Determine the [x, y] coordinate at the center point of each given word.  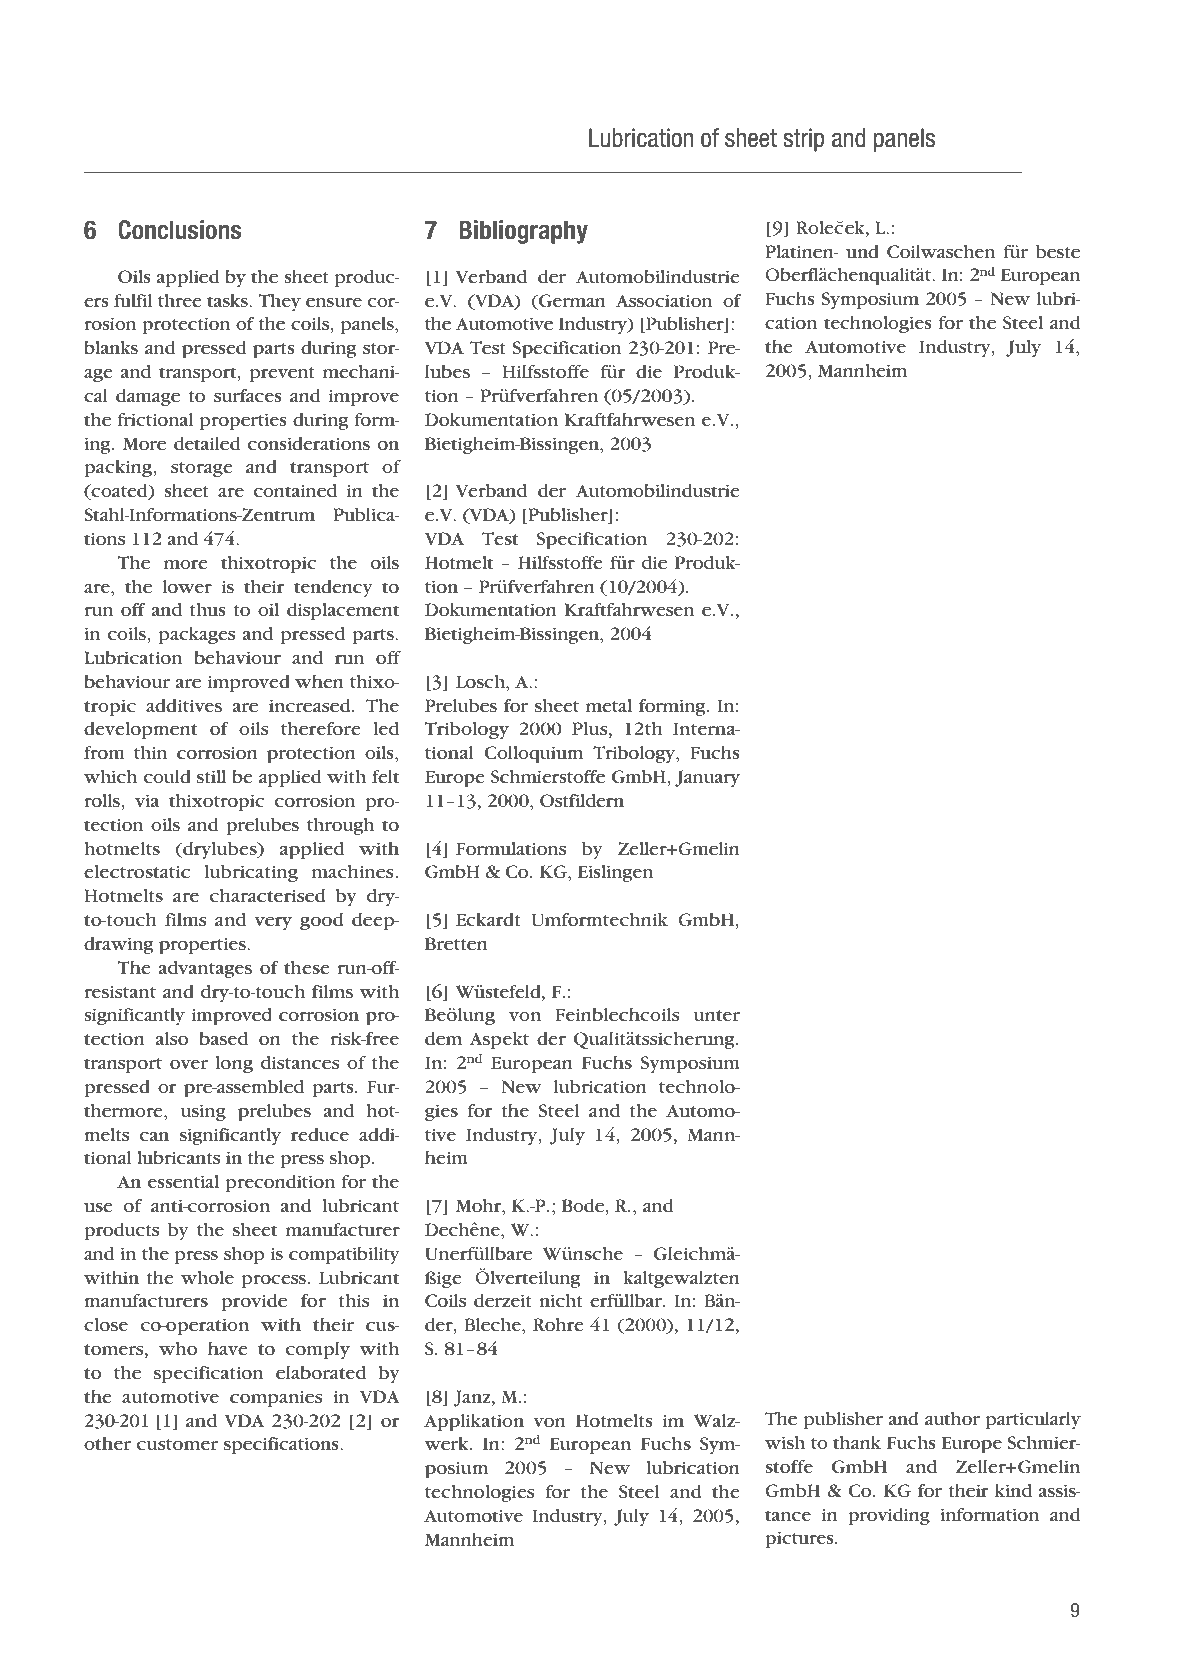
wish [785, 1442]
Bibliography [523, 232]
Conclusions [179, 230]
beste [1058, 252]
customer [177, 1444]
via [147, 800]
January [707, 779]
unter [716, 1015]
